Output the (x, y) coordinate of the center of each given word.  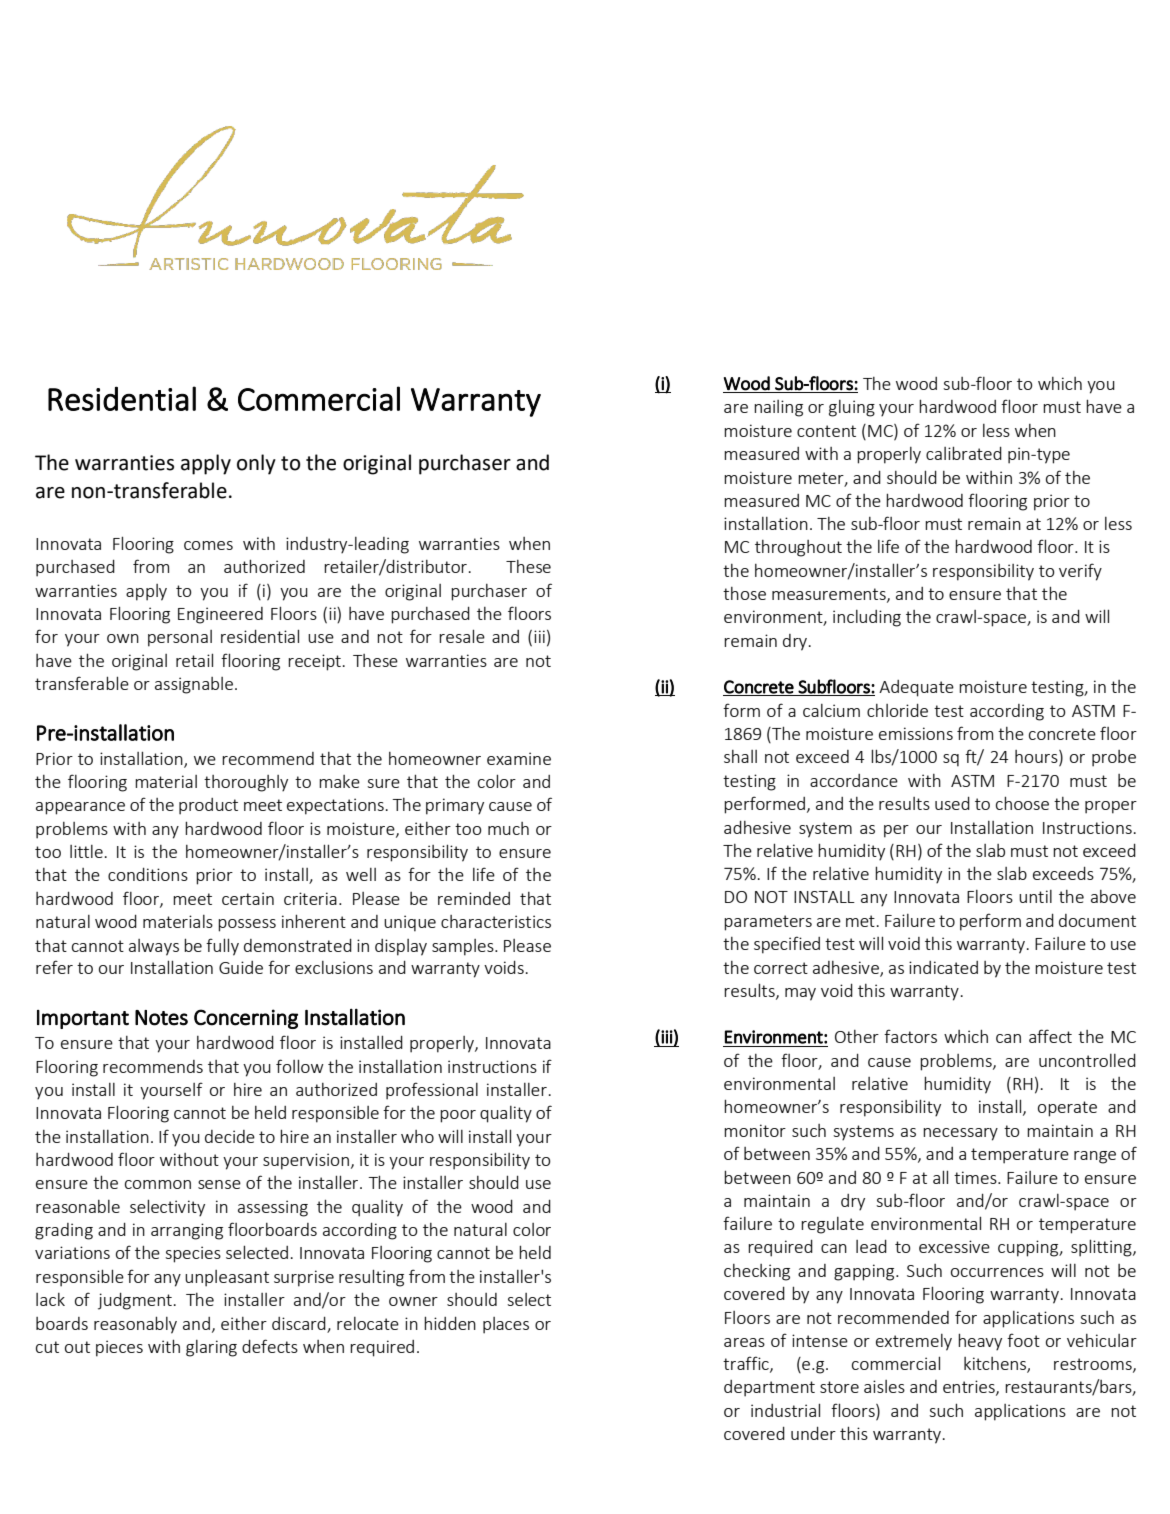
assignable (194, 685)
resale (462, 636)
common (158, 1184)
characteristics (496, 921)
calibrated (964, 453)
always (154, 947)
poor (458, 1116)
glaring (211, 1348)
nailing (778, 408)
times (976, 1177)
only (256, 464)
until (1035, 896)
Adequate (916, 688)
